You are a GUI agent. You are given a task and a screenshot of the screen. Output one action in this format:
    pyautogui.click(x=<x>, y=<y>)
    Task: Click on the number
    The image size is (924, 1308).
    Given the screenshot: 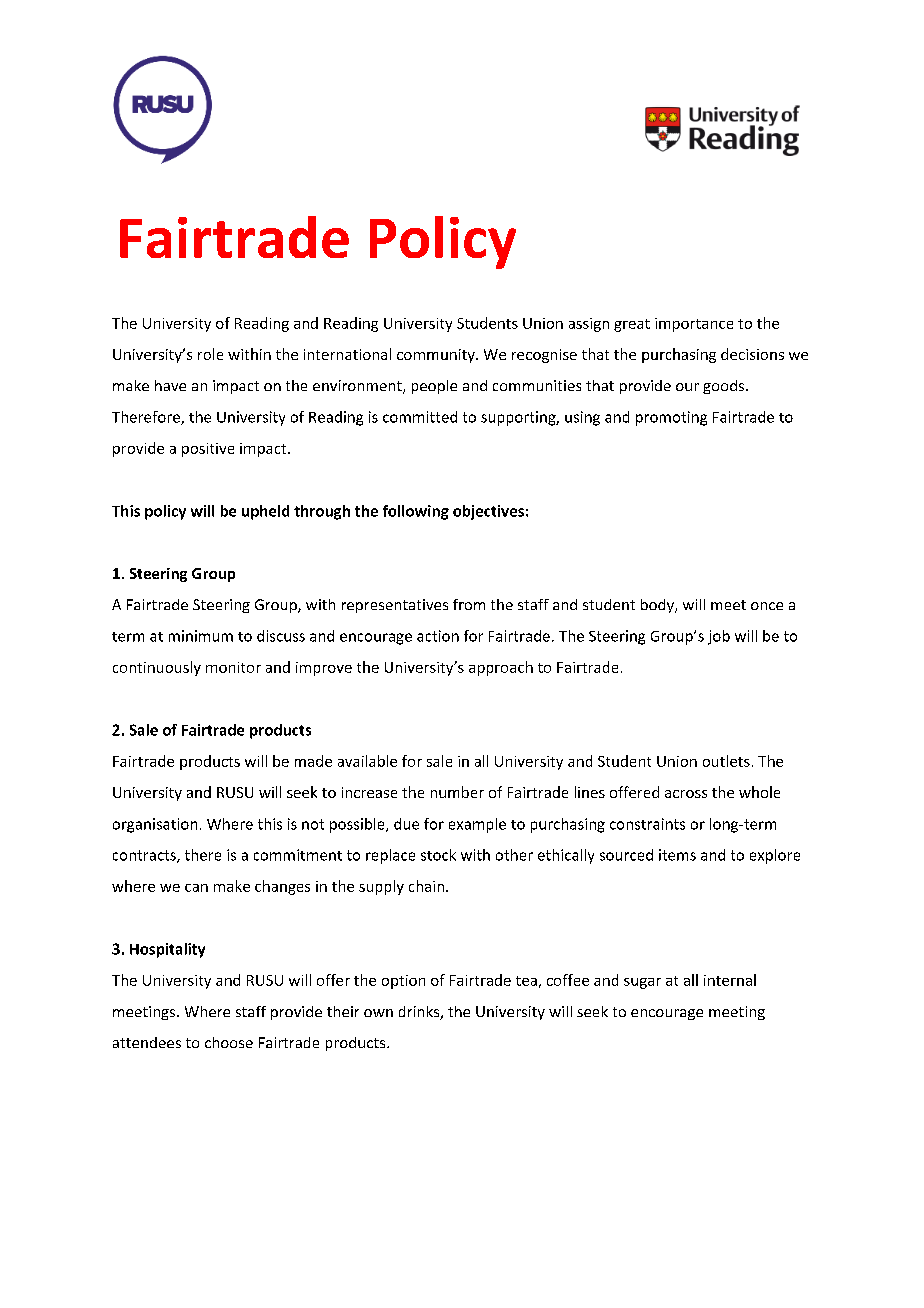 What is the action you would take?
    pyautogui.click(x=457, y=792)
